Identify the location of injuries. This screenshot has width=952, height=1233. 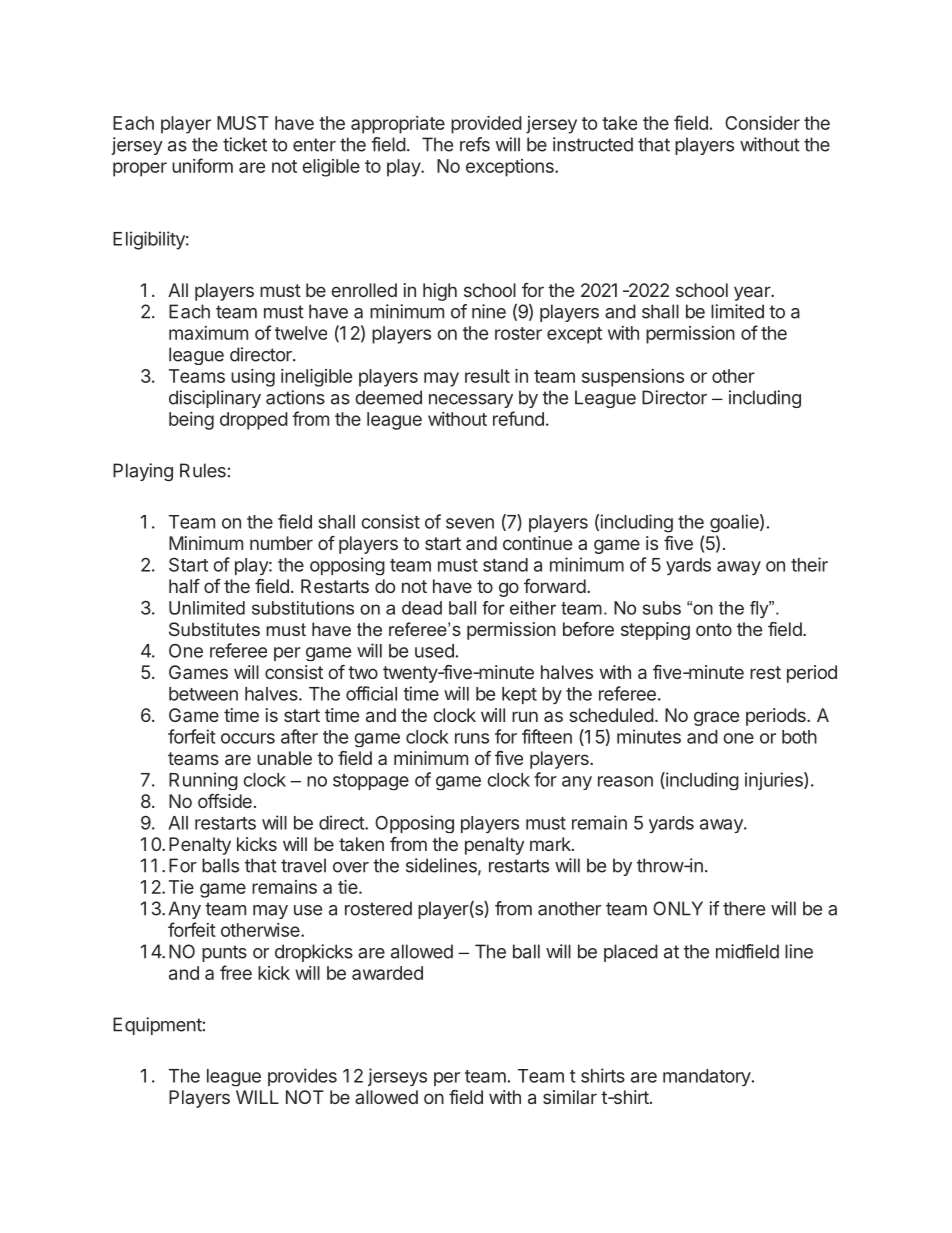
(775, 781).
